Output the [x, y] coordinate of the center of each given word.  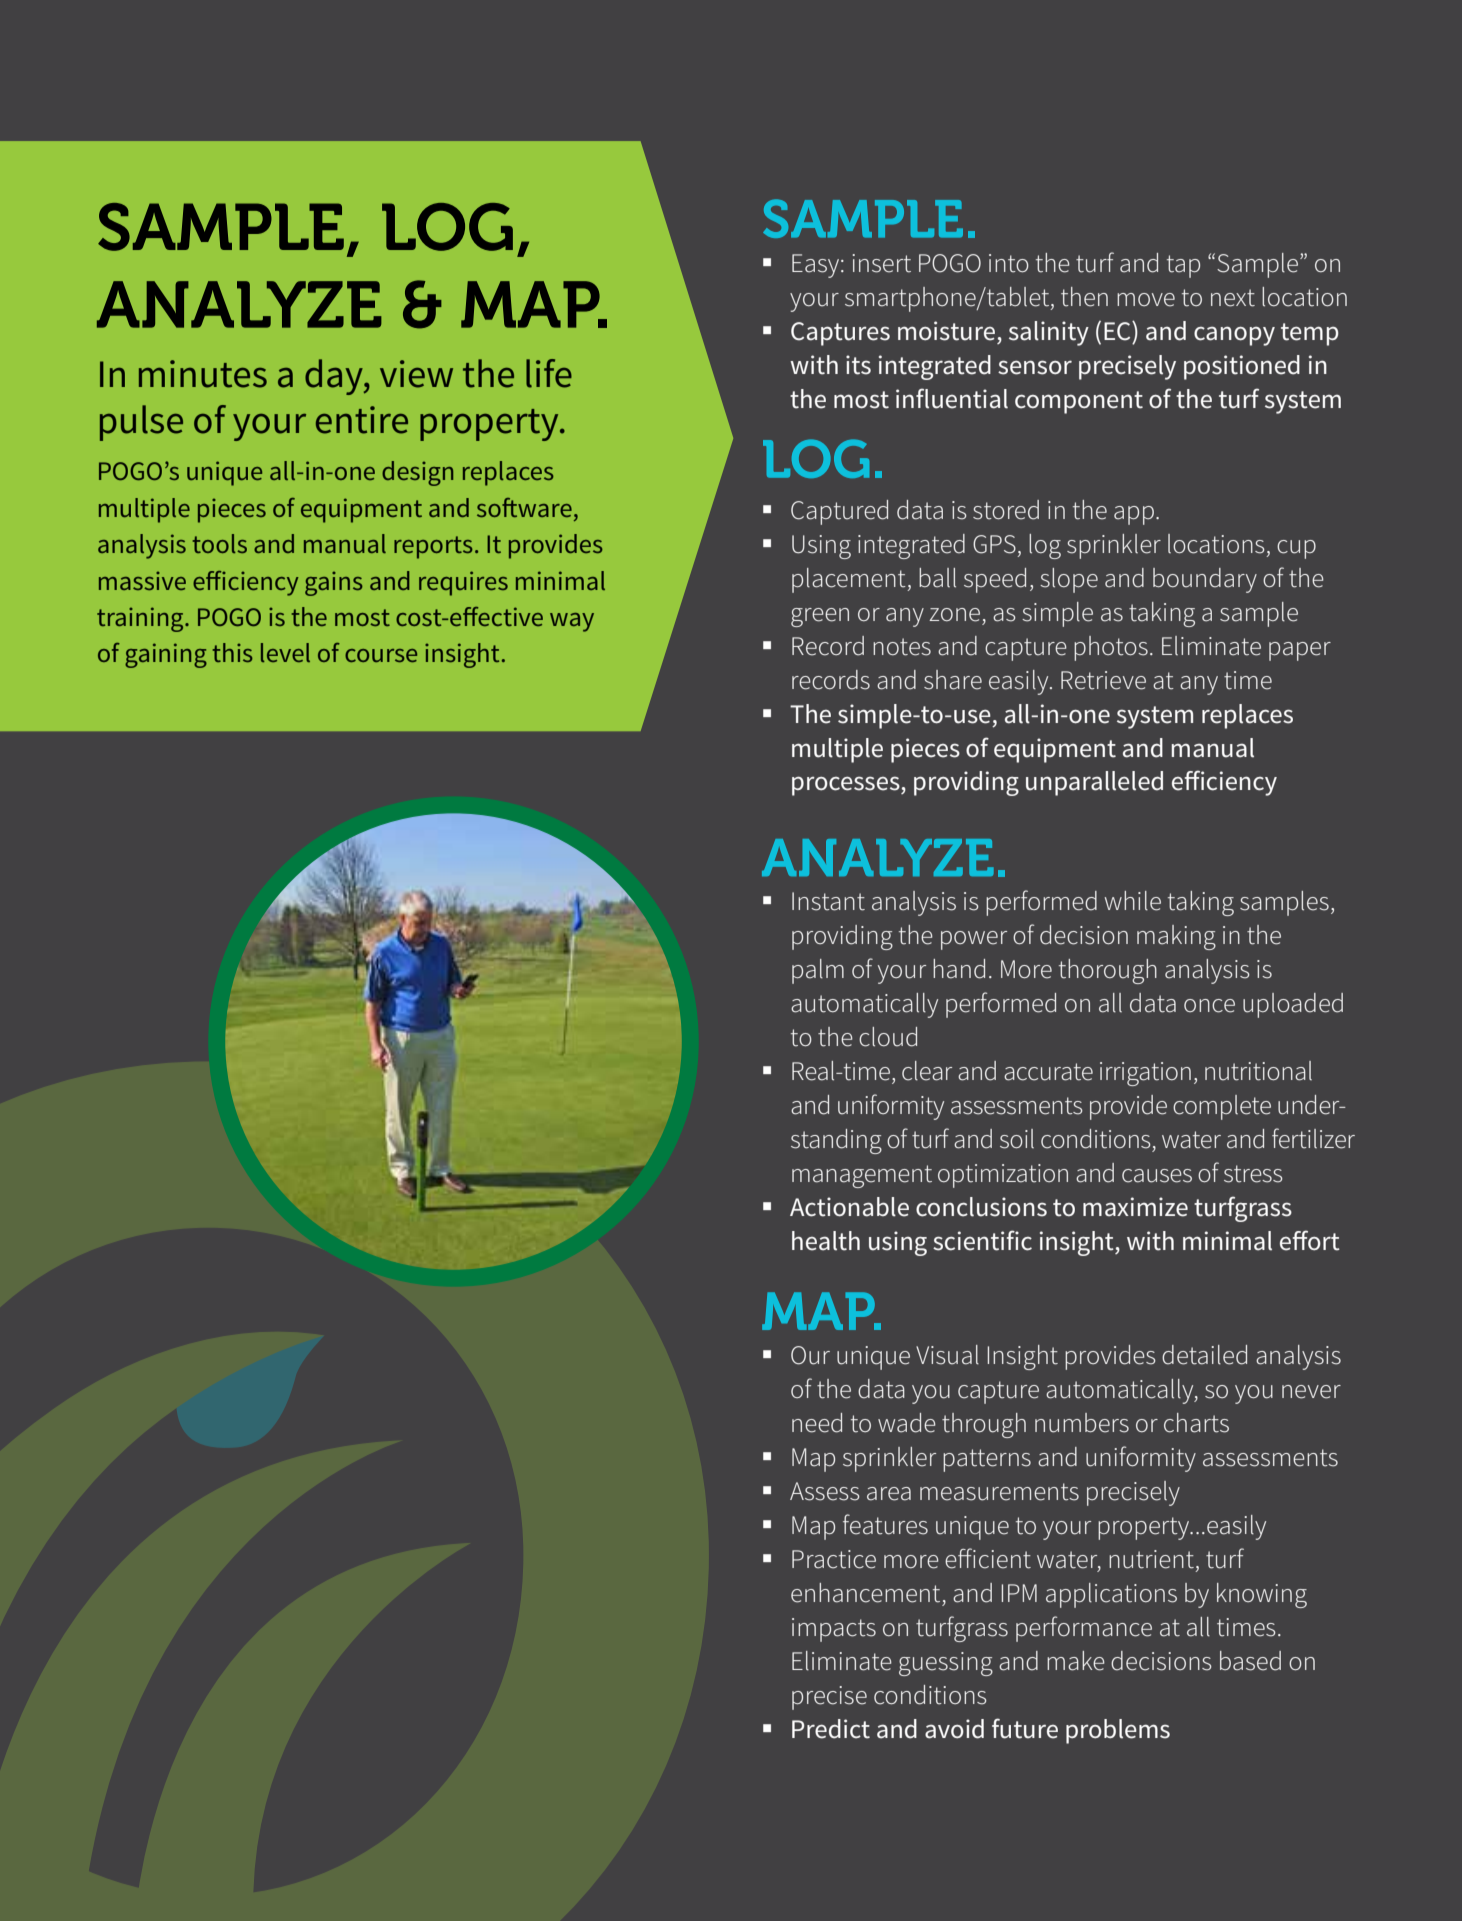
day [335, 377]
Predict [831, 1729]
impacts [834, 1630]
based [1250, 1661]
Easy [817, 266]
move [1146, 300]
